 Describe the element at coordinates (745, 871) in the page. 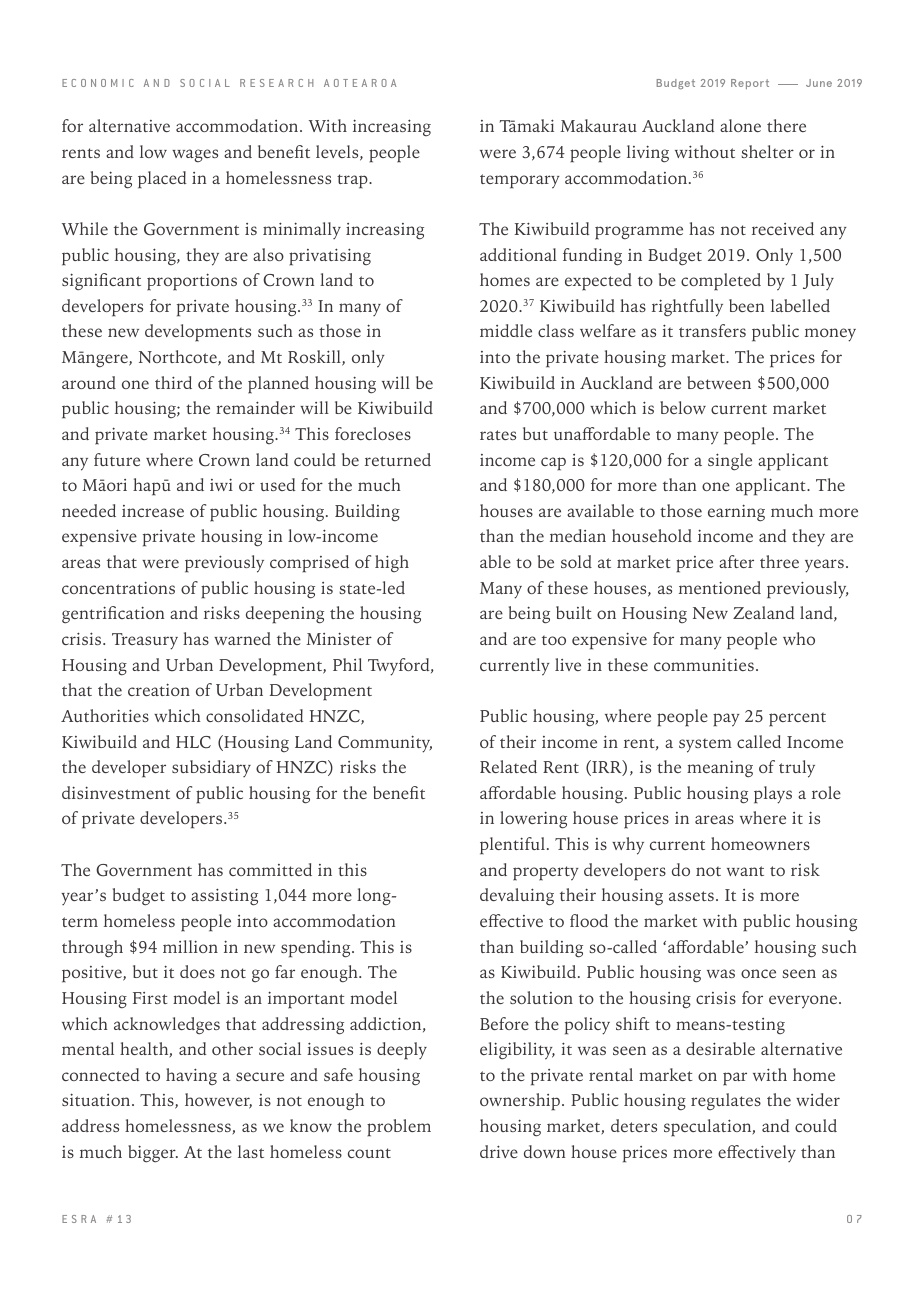

I see `want` at that location.
